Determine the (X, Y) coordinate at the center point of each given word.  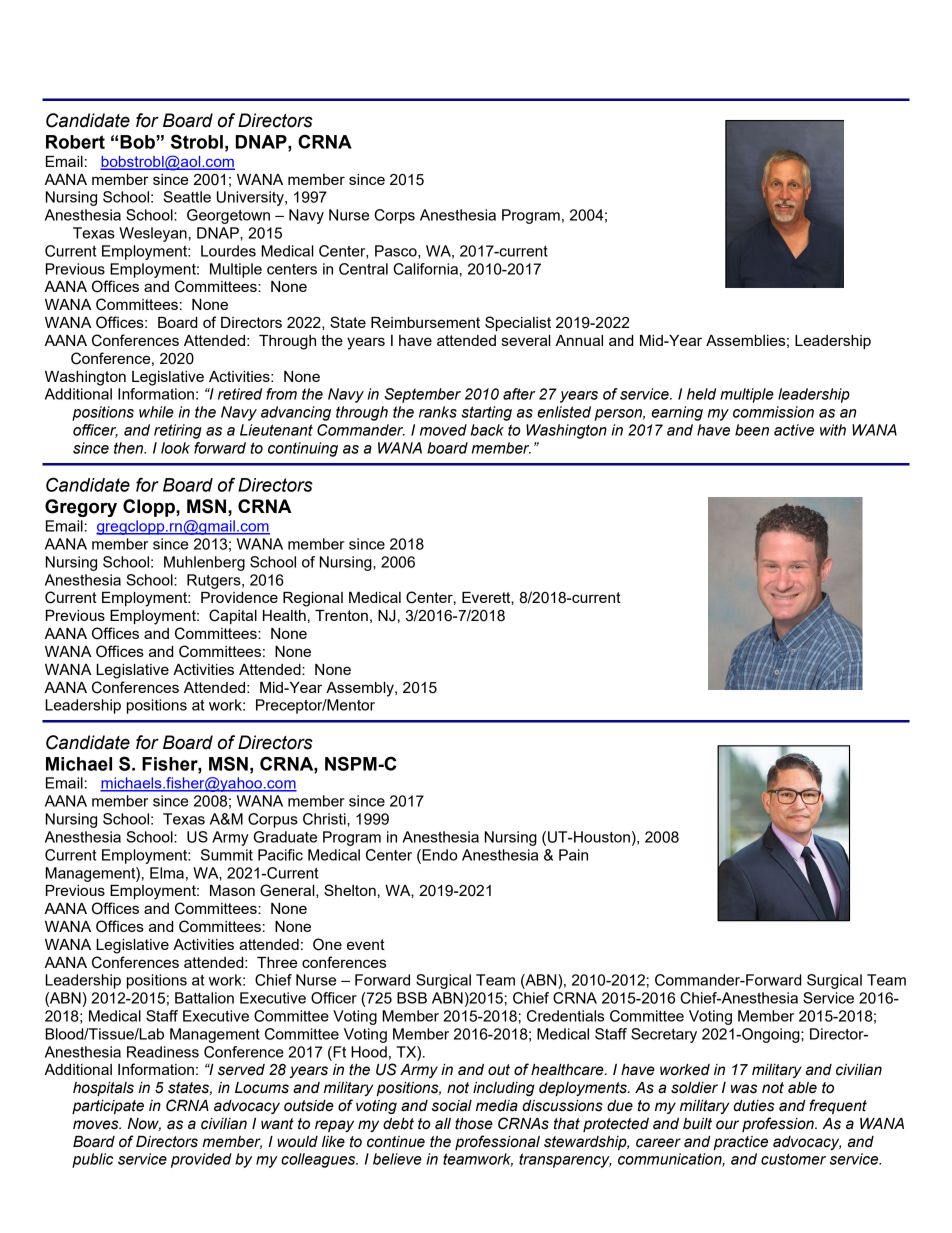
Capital (233, 616)
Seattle (187, 197)
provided (201, 1160)
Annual (579, 340)
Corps (394, 216)
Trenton (341, 615)
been (752, 430)
